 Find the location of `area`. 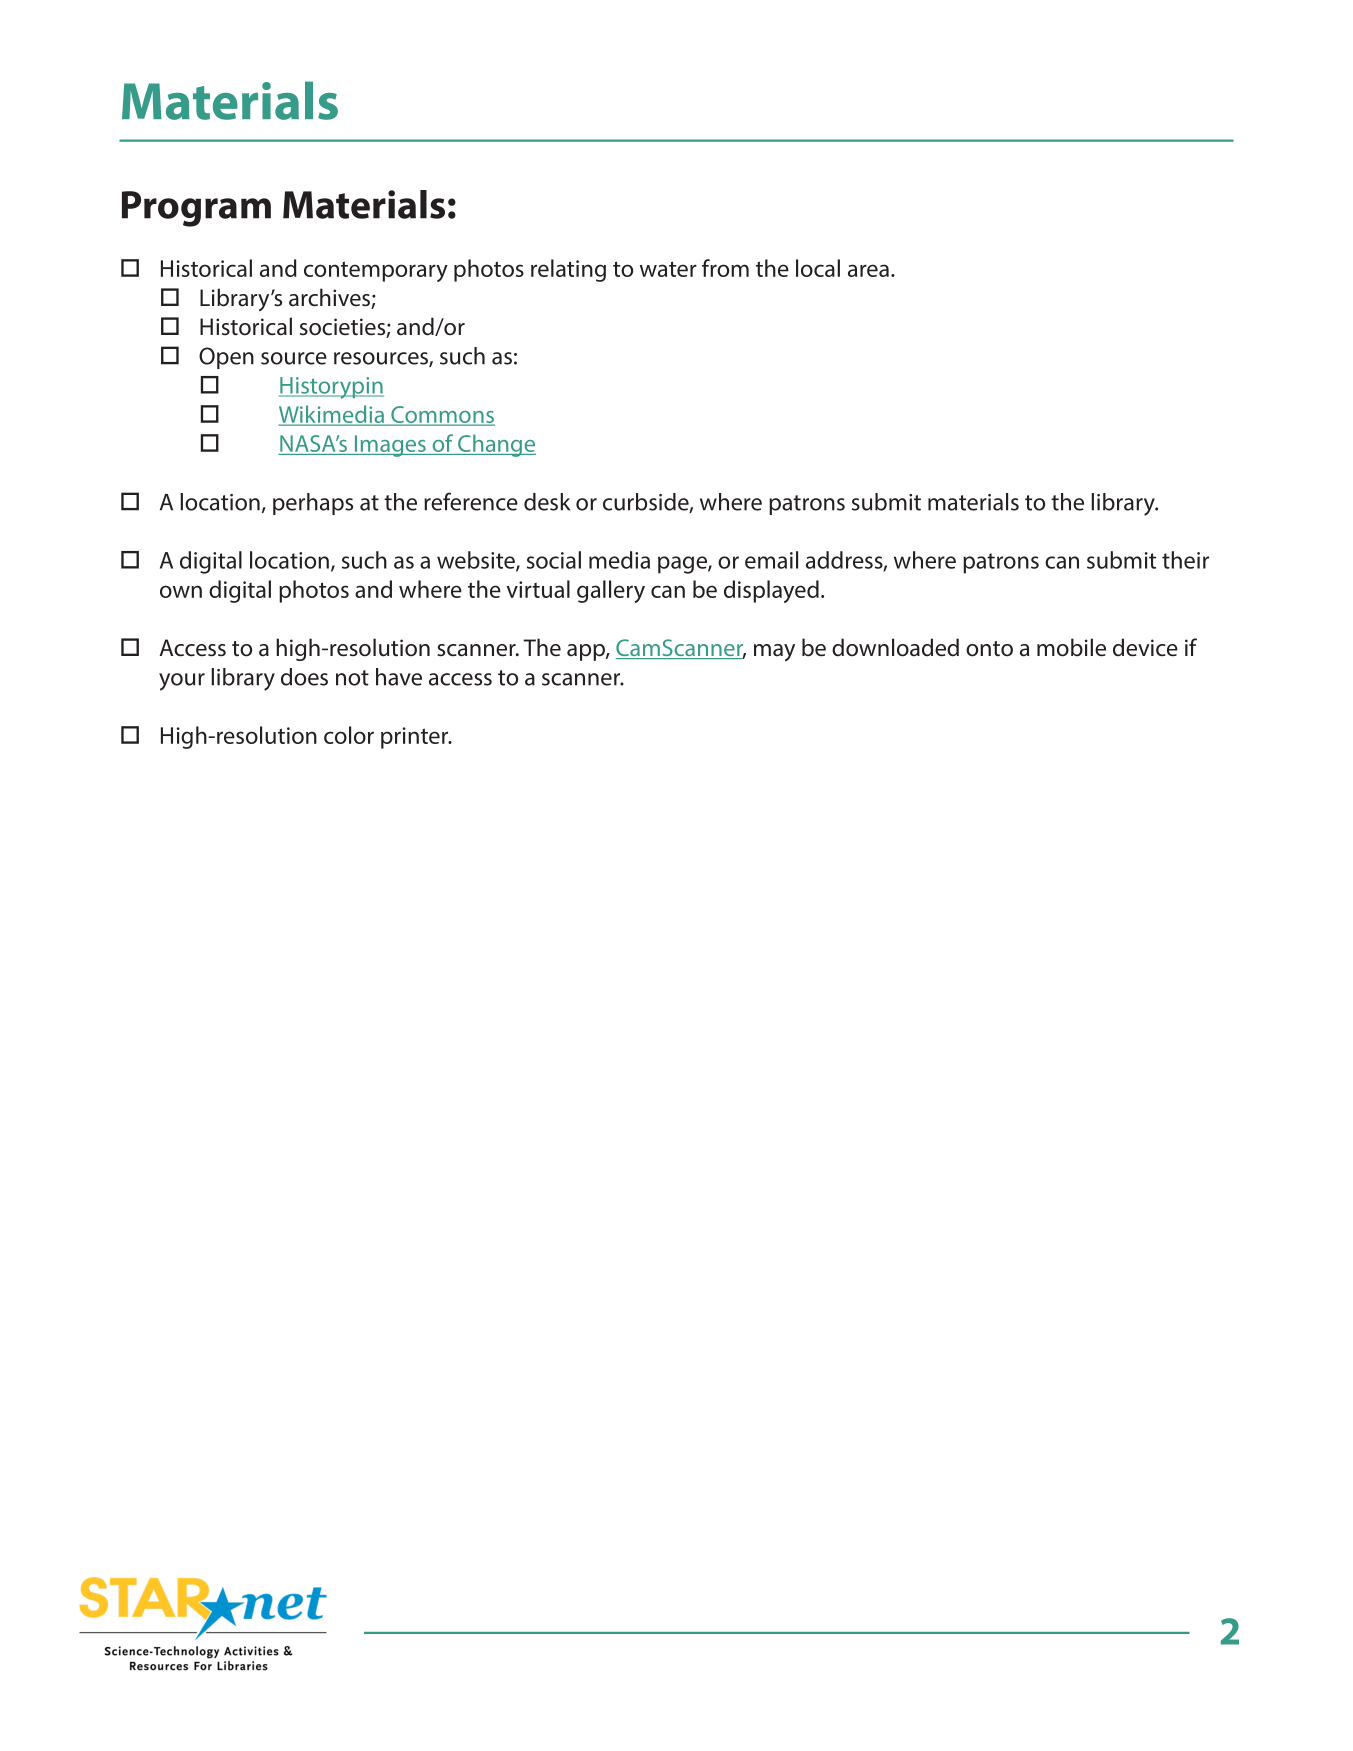

area is located at coordinates (868, 270).
